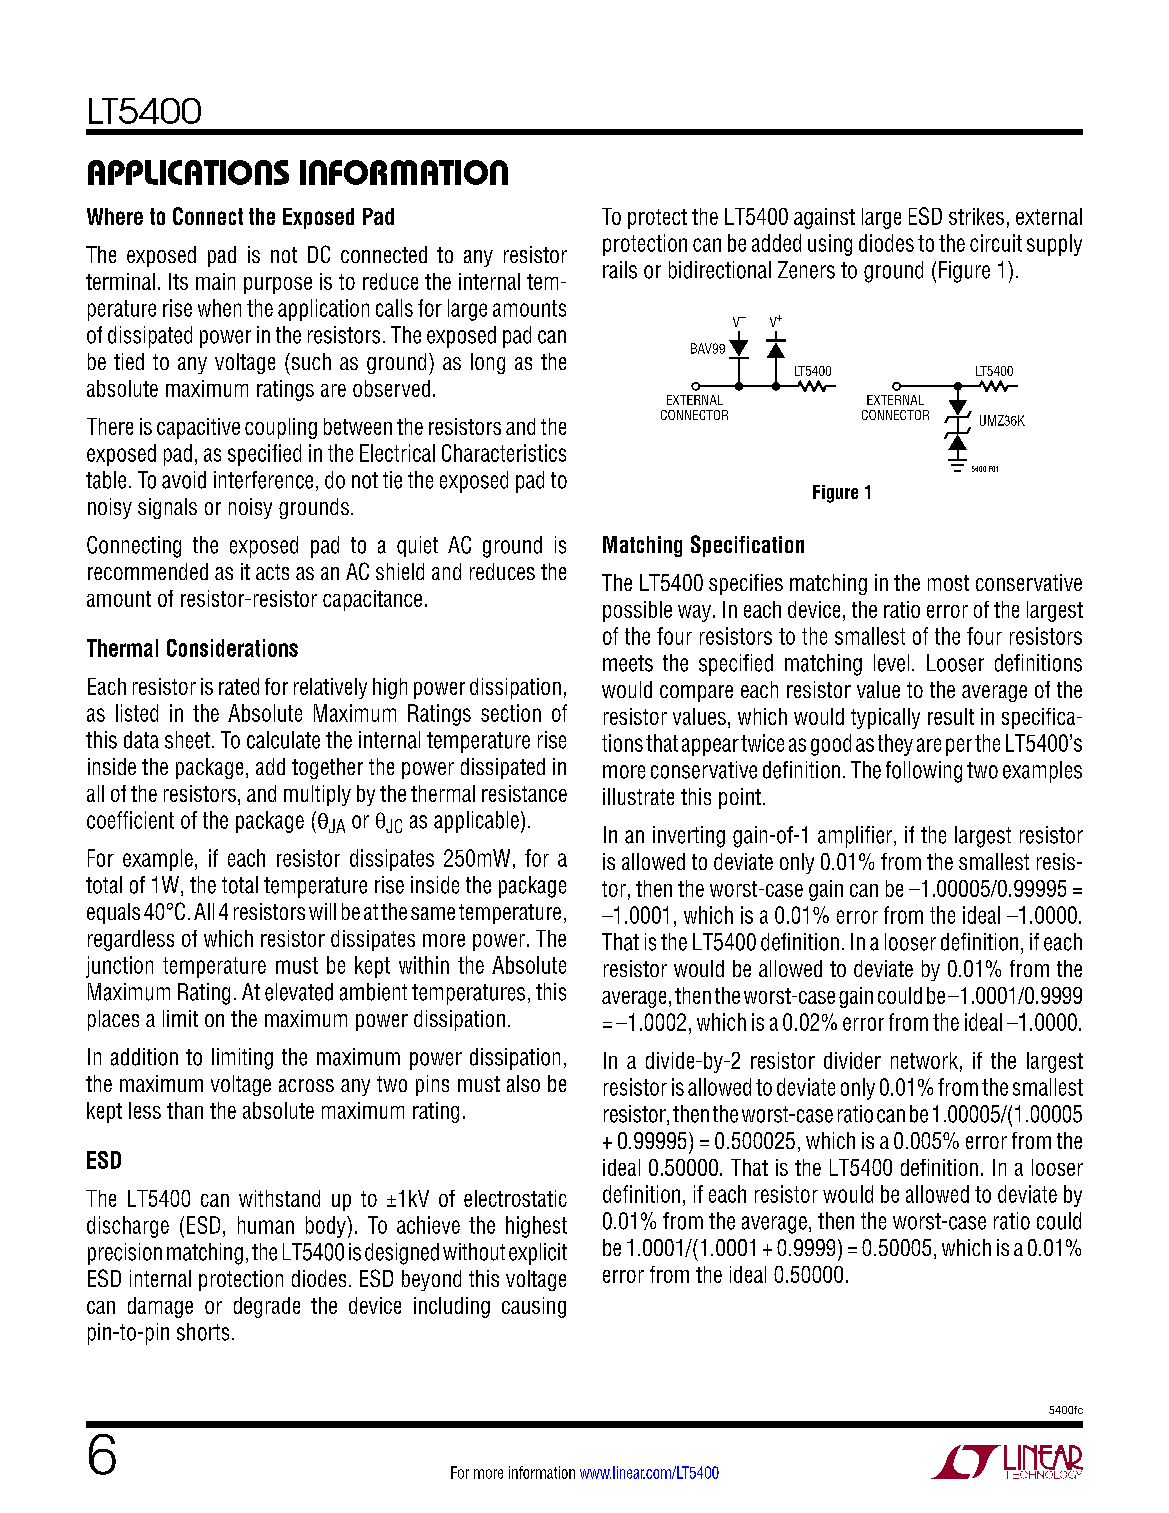 The image size is (1169, 1513). Describe the element at coordinates (924, 1060) in the screenshot. I see `network` at that location.
